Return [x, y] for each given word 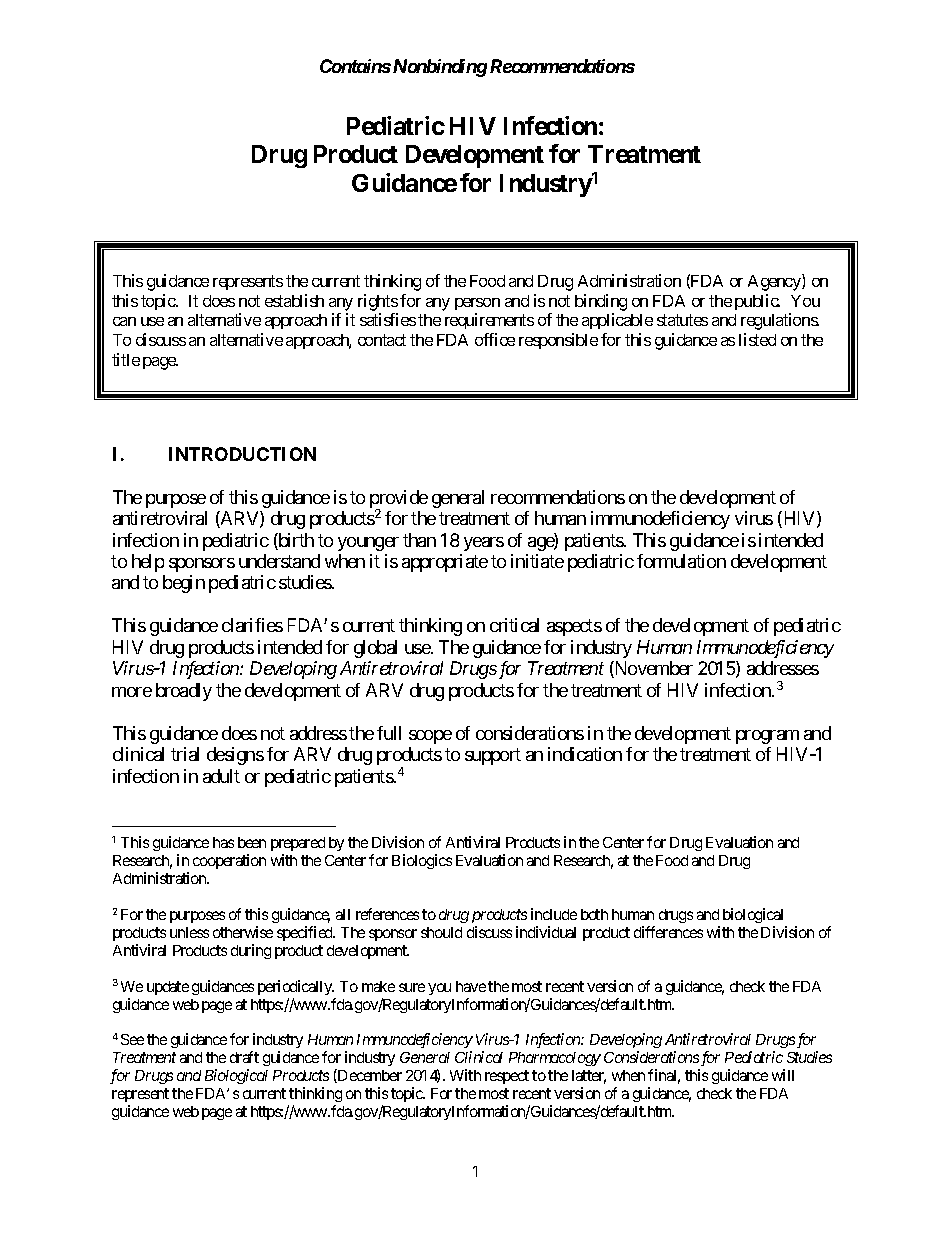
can [124, 321]
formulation [681, 561]
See [132, 1039]
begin [184, 584]
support [493, 757]
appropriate [445, 563]
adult [221, 776]
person [477, 304]
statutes [682, 320]
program [767, 737]
